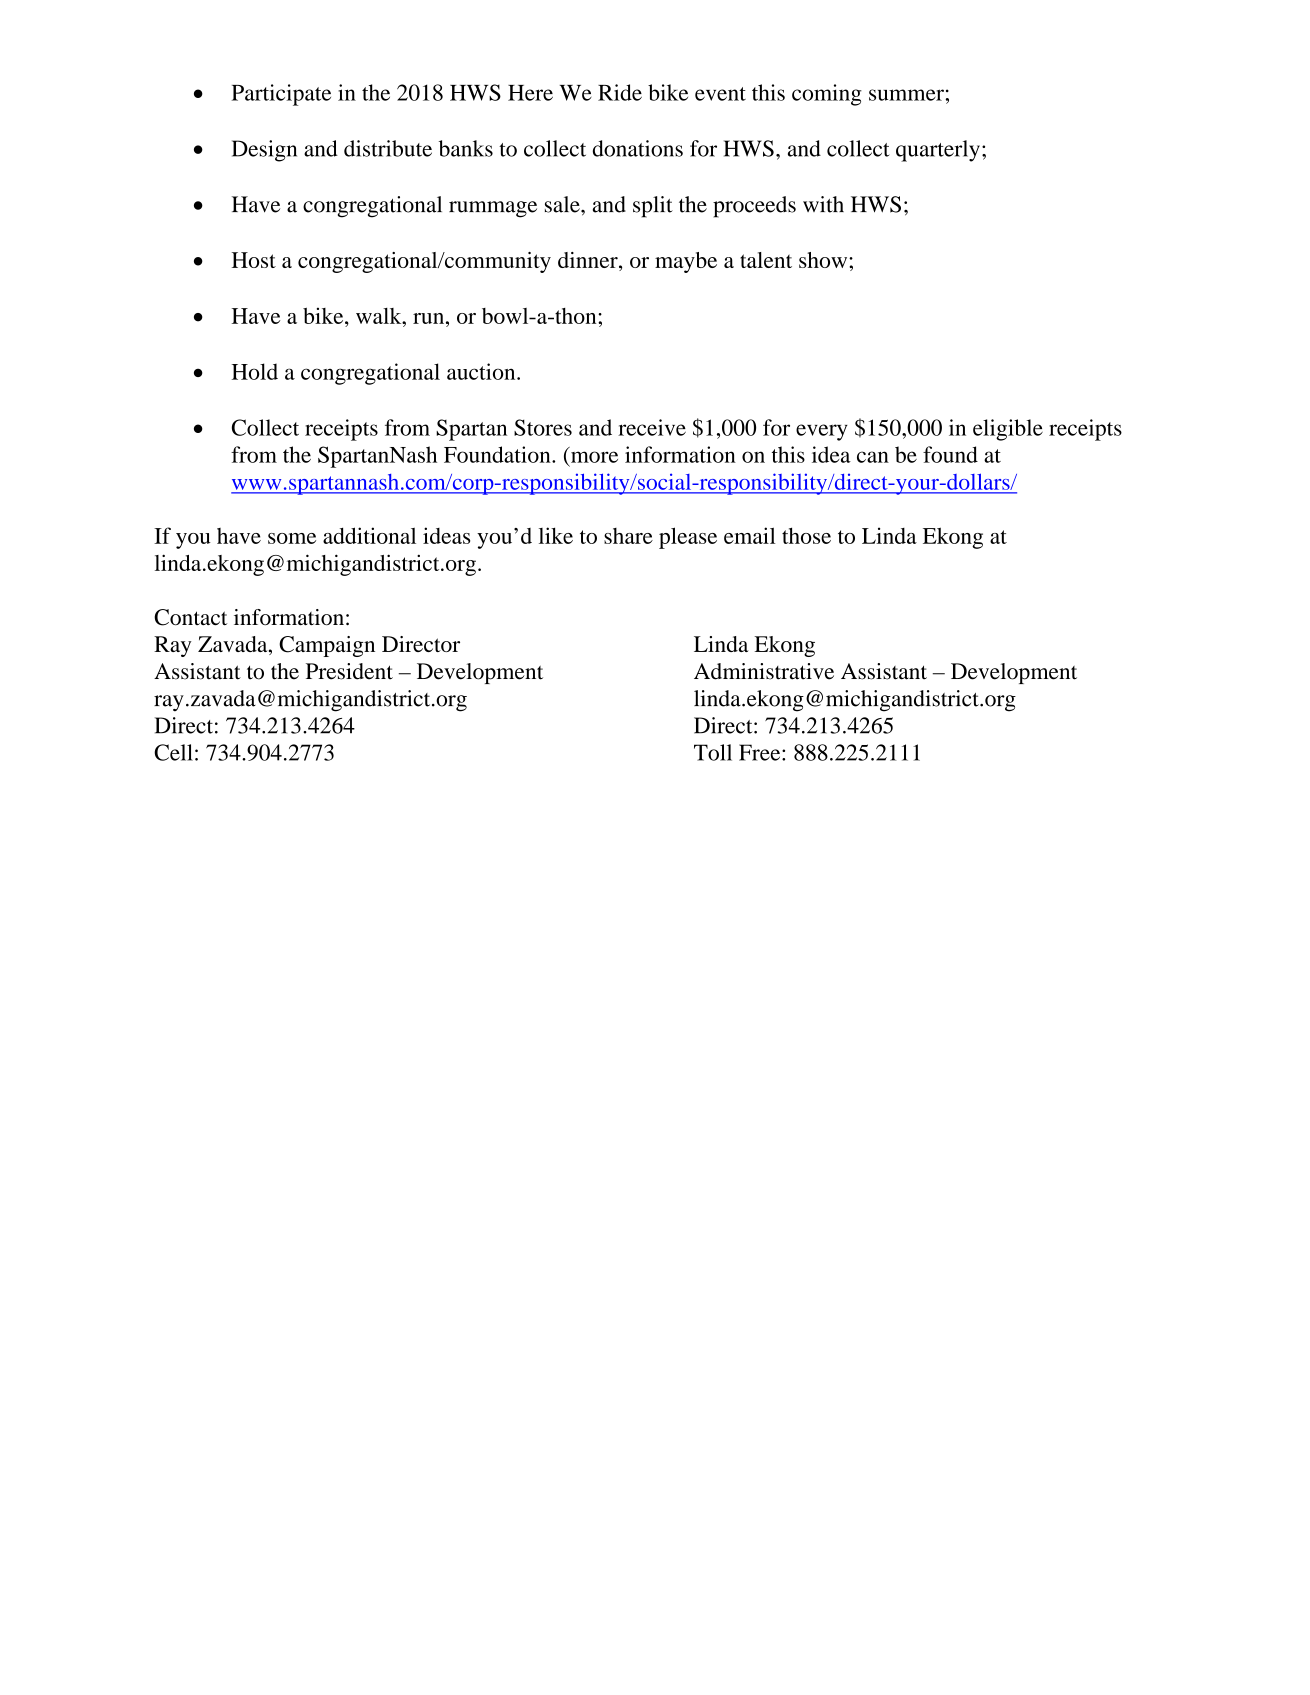 Image resolution: width=1310 pixels, height=1695 pixels. What do you see at coordinates (543, 427) in the image?
I see `Stores` at bounding box center [543, 427].
